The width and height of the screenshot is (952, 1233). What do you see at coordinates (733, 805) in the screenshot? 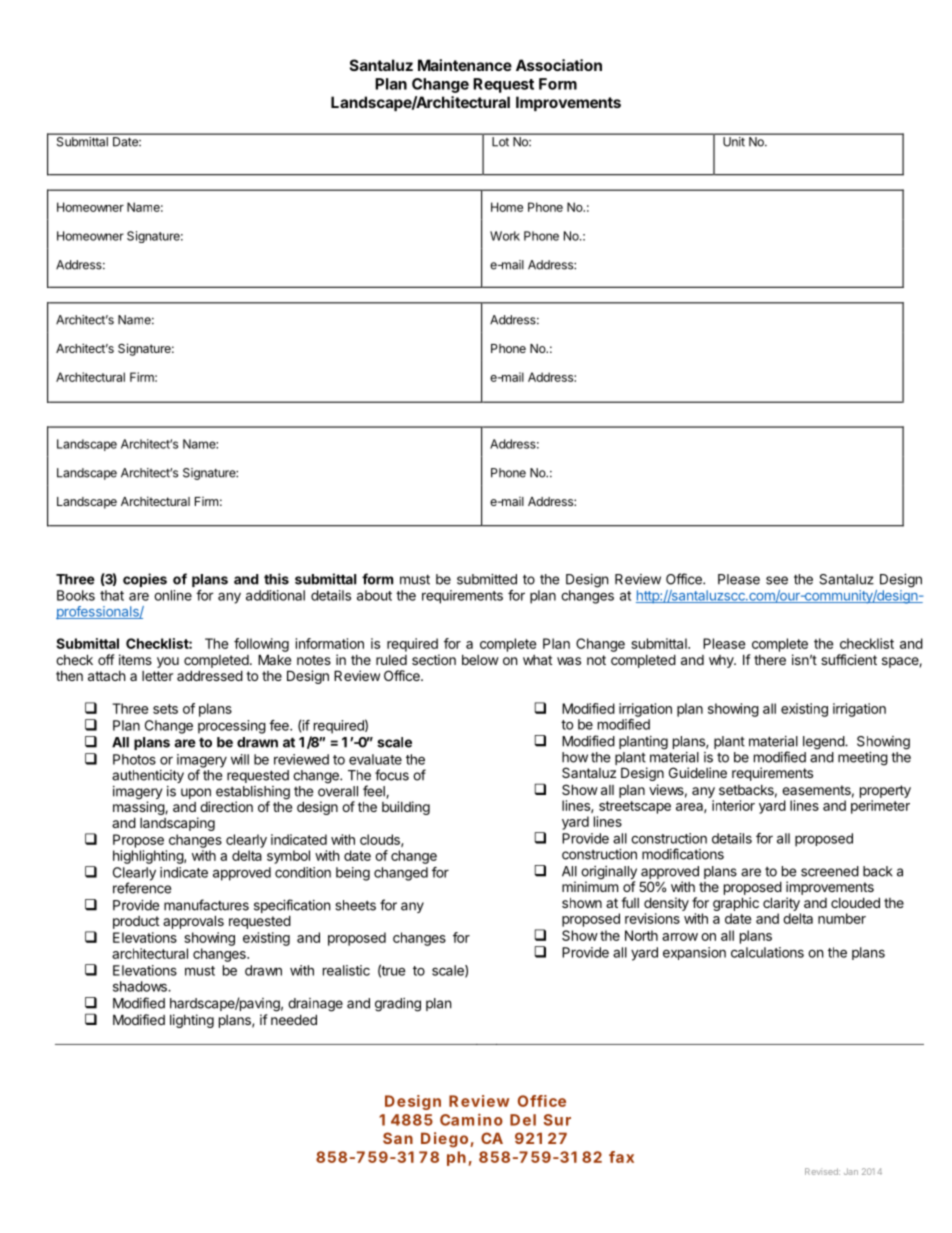
I see `interior` at bounding box center [733, 805].
